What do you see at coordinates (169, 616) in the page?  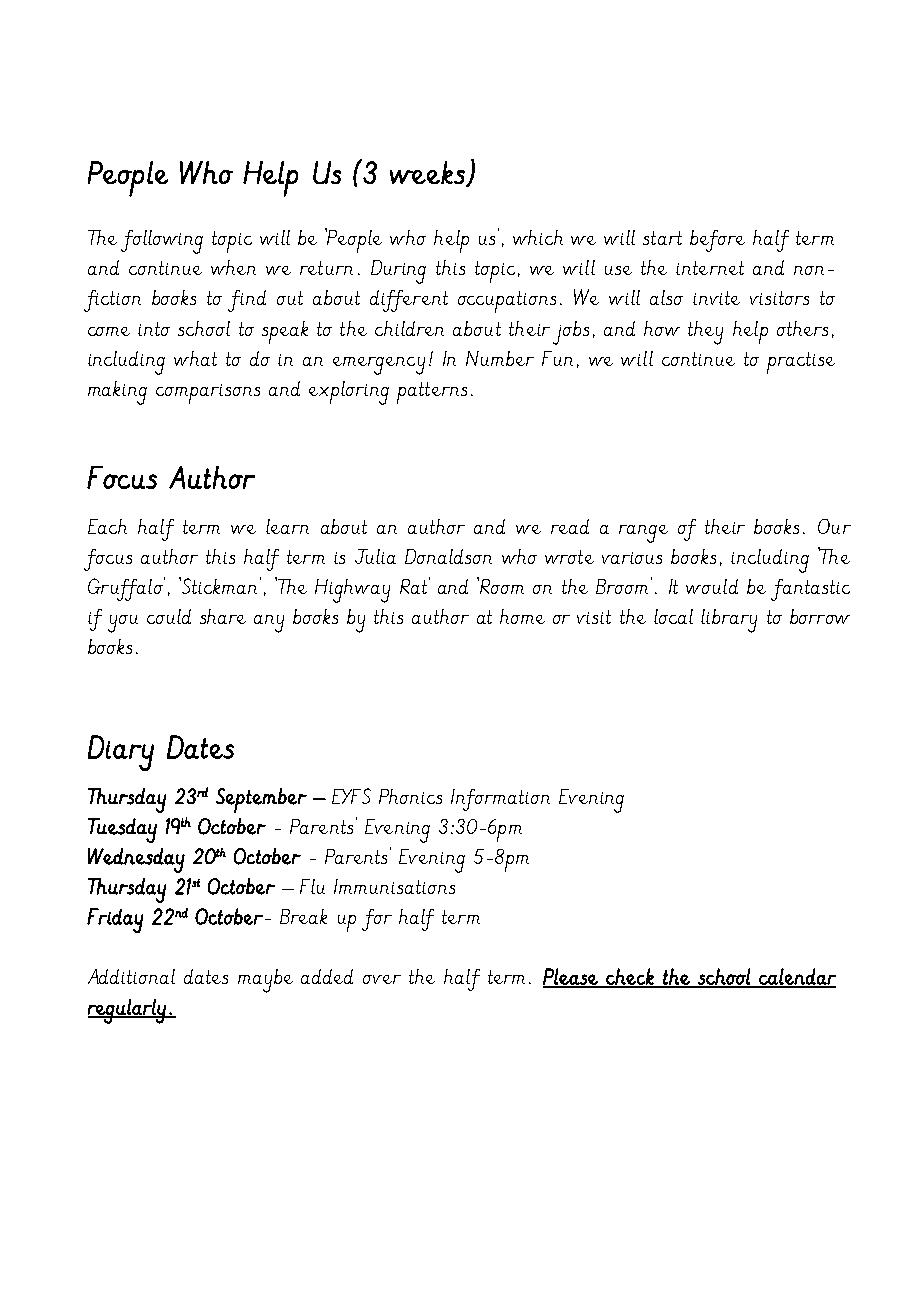 I see `could` at bounding box center [169, 616].
